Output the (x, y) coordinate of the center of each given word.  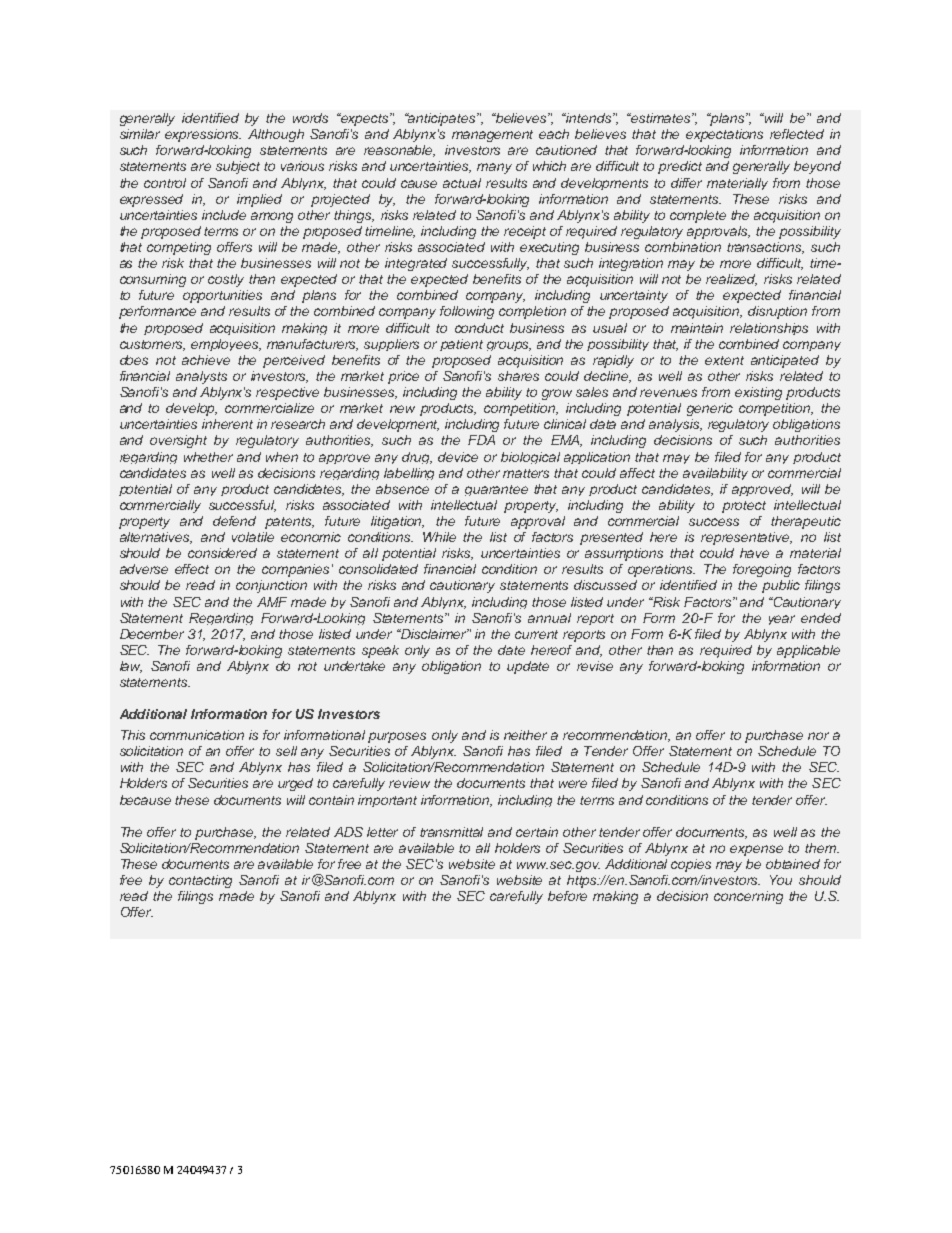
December (152, 634)
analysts (201, 377)
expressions (203, 135)
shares (518, 376)
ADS (348, 832)
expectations (724, 135)
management (492, 136)
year (782, 620)
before (567, 896)
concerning (748, 897)
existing (758, 393)
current (536, 634)
